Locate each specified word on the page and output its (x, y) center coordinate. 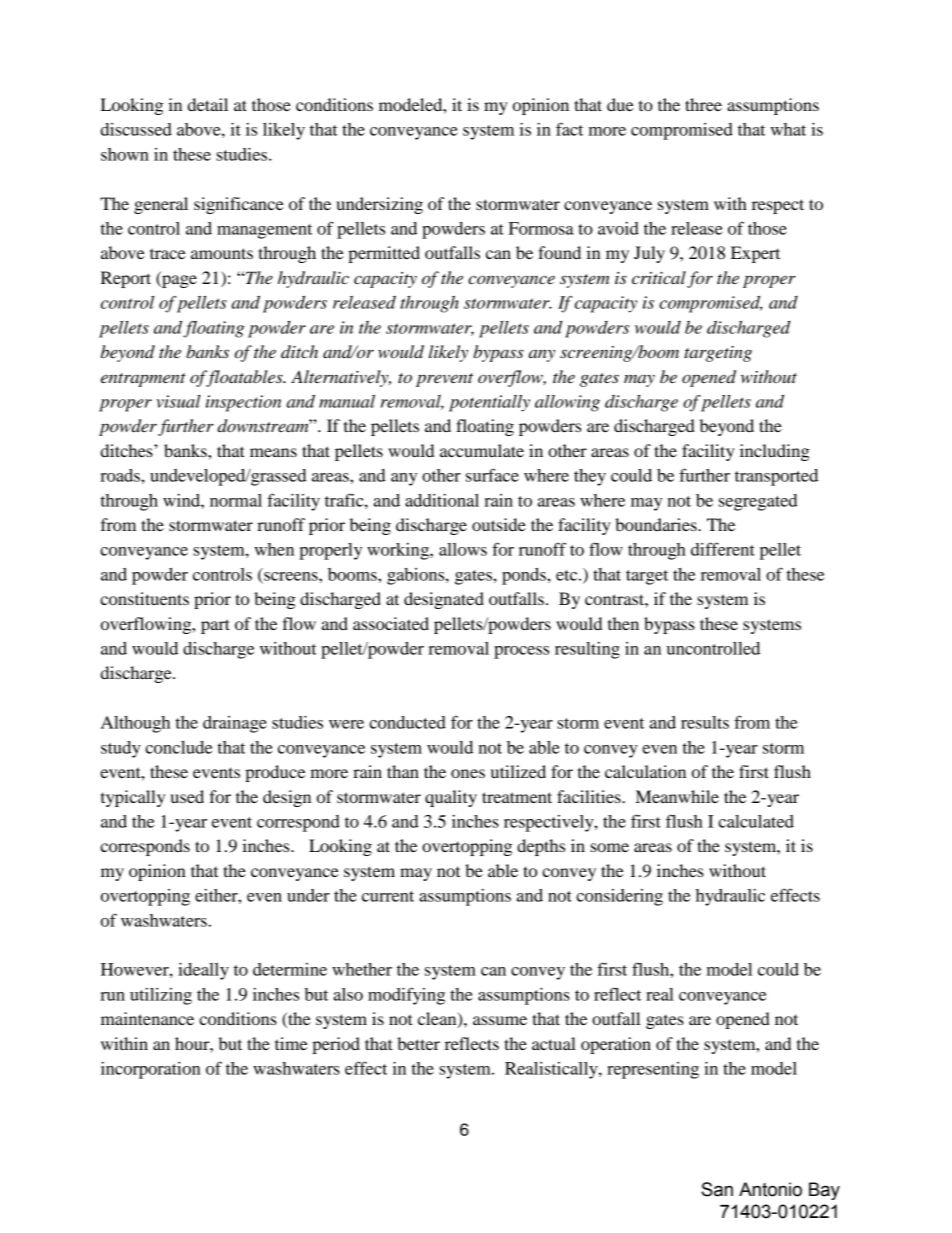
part (215, 626)
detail (208, 104)
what (788, 129)
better (418, 1043)
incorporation (151, 1070)
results (705, 722)
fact (569, 129)
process (521, 652)
